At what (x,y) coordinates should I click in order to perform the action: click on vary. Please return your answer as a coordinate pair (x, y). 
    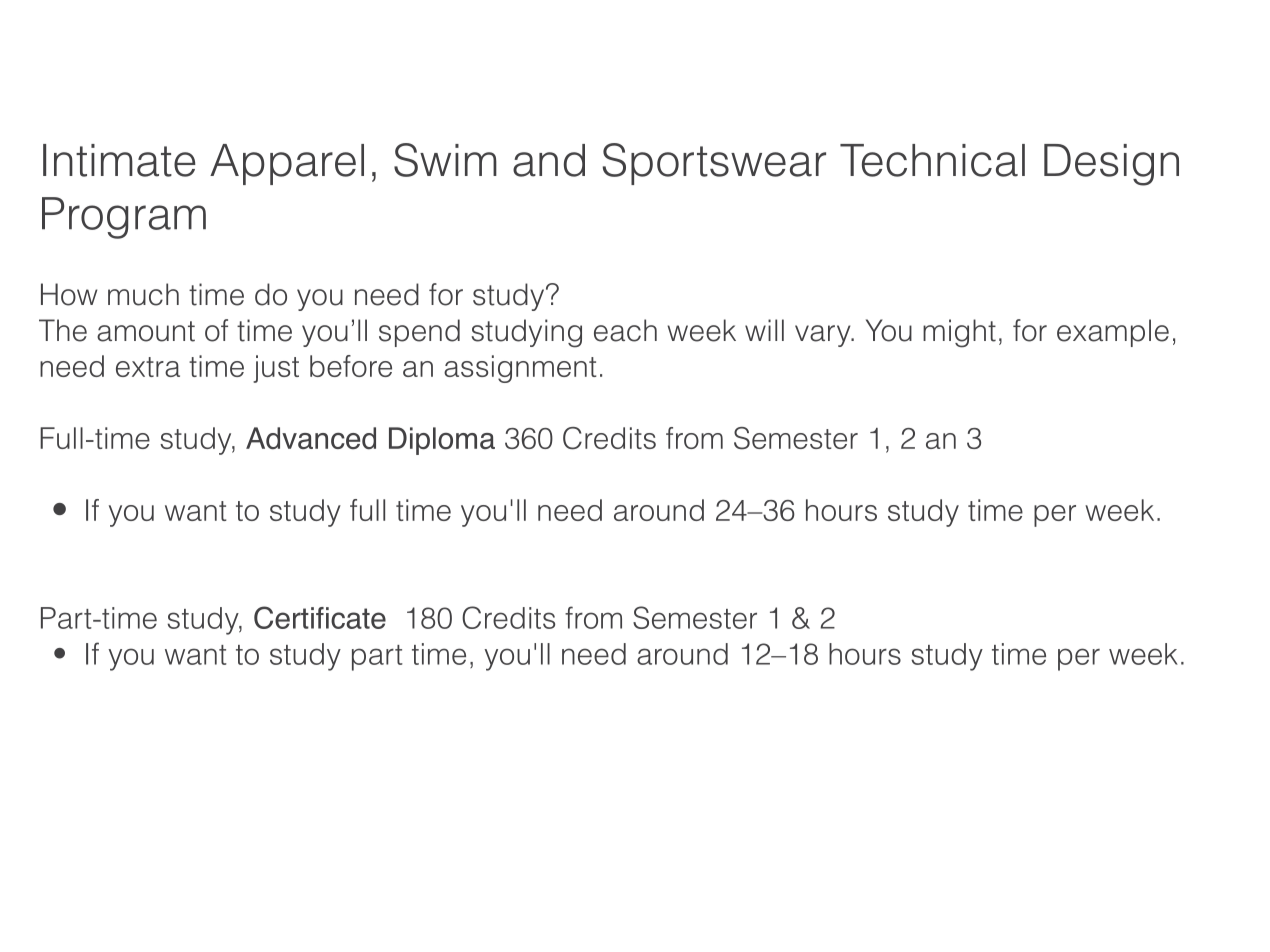
    Looking at the image, I should click on (824, 336).
